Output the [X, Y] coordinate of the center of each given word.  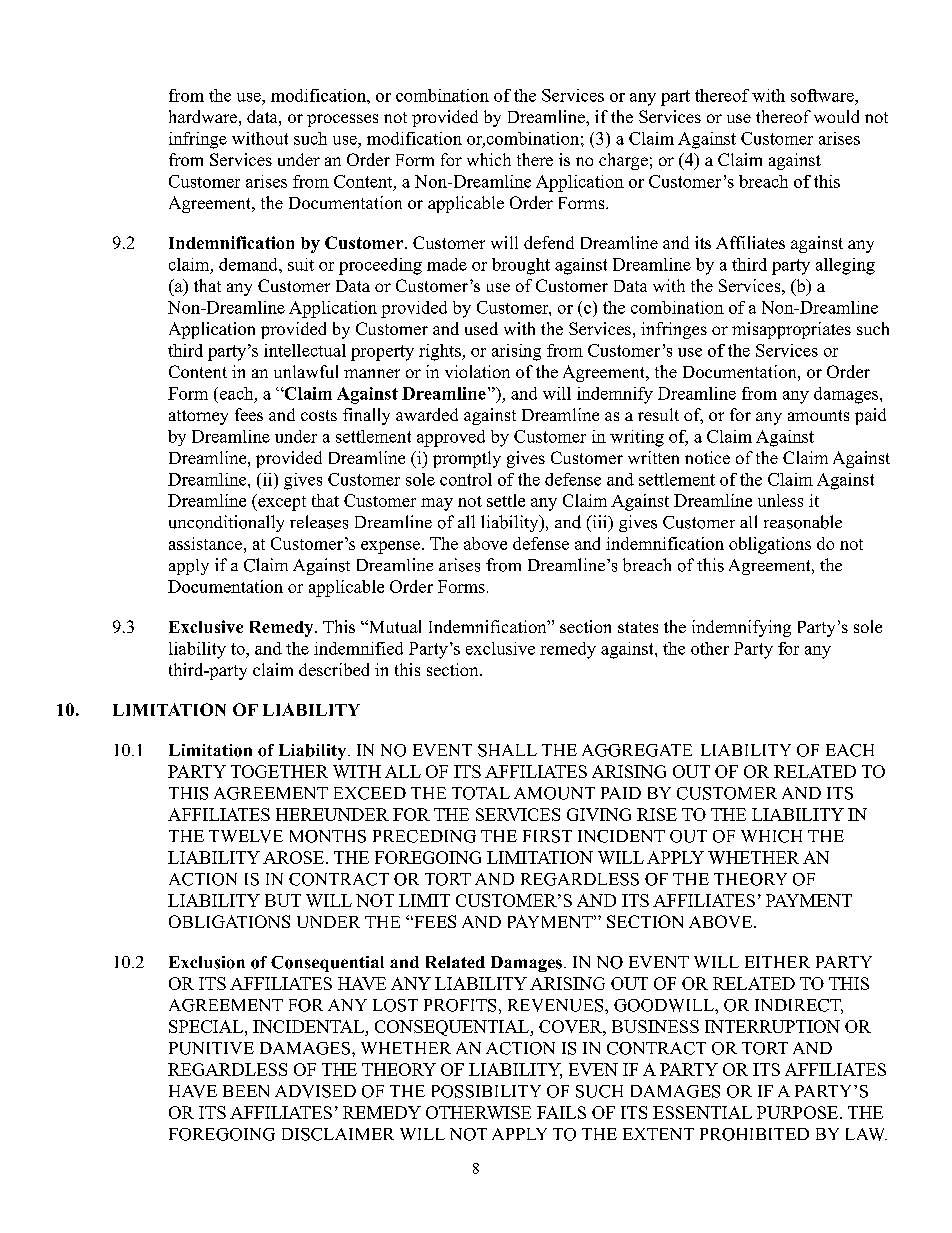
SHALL [507, 750]
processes [342, 120]
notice [707, 457]
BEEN [246, 1091]
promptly [467, 459]
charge [623, 161]
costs [319, 415]
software [823, 95]
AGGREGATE [637, 750]
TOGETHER [279, 771]
